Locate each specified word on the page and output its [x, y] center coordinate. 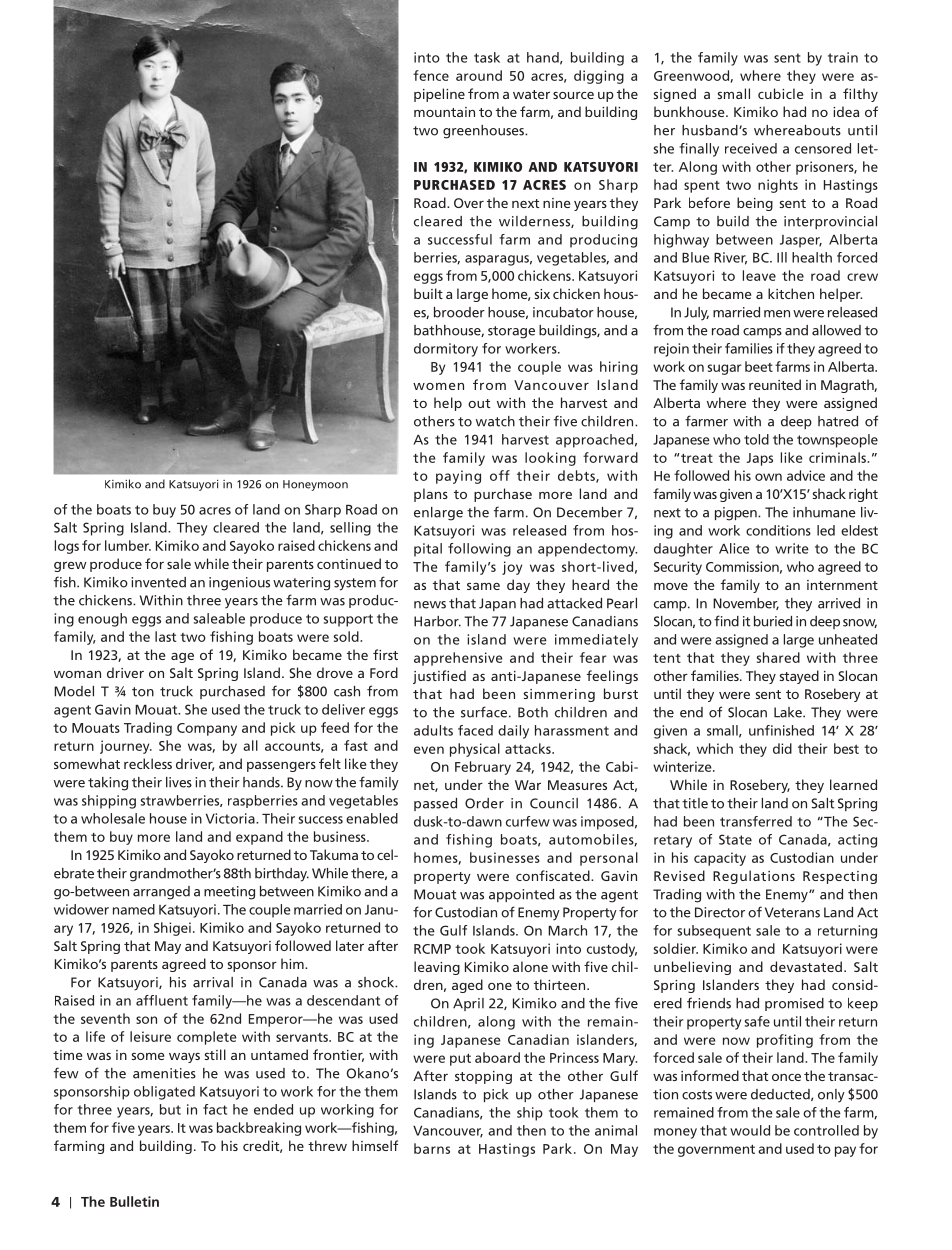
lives [179, 782]
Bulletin [134, 1201]
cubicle [780, 93]
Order [484, 803]
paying [458, 477]
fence [431, 75]
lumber [128, 545]
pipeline [439, 95]
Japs [760, 459]
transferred [756, 821]
